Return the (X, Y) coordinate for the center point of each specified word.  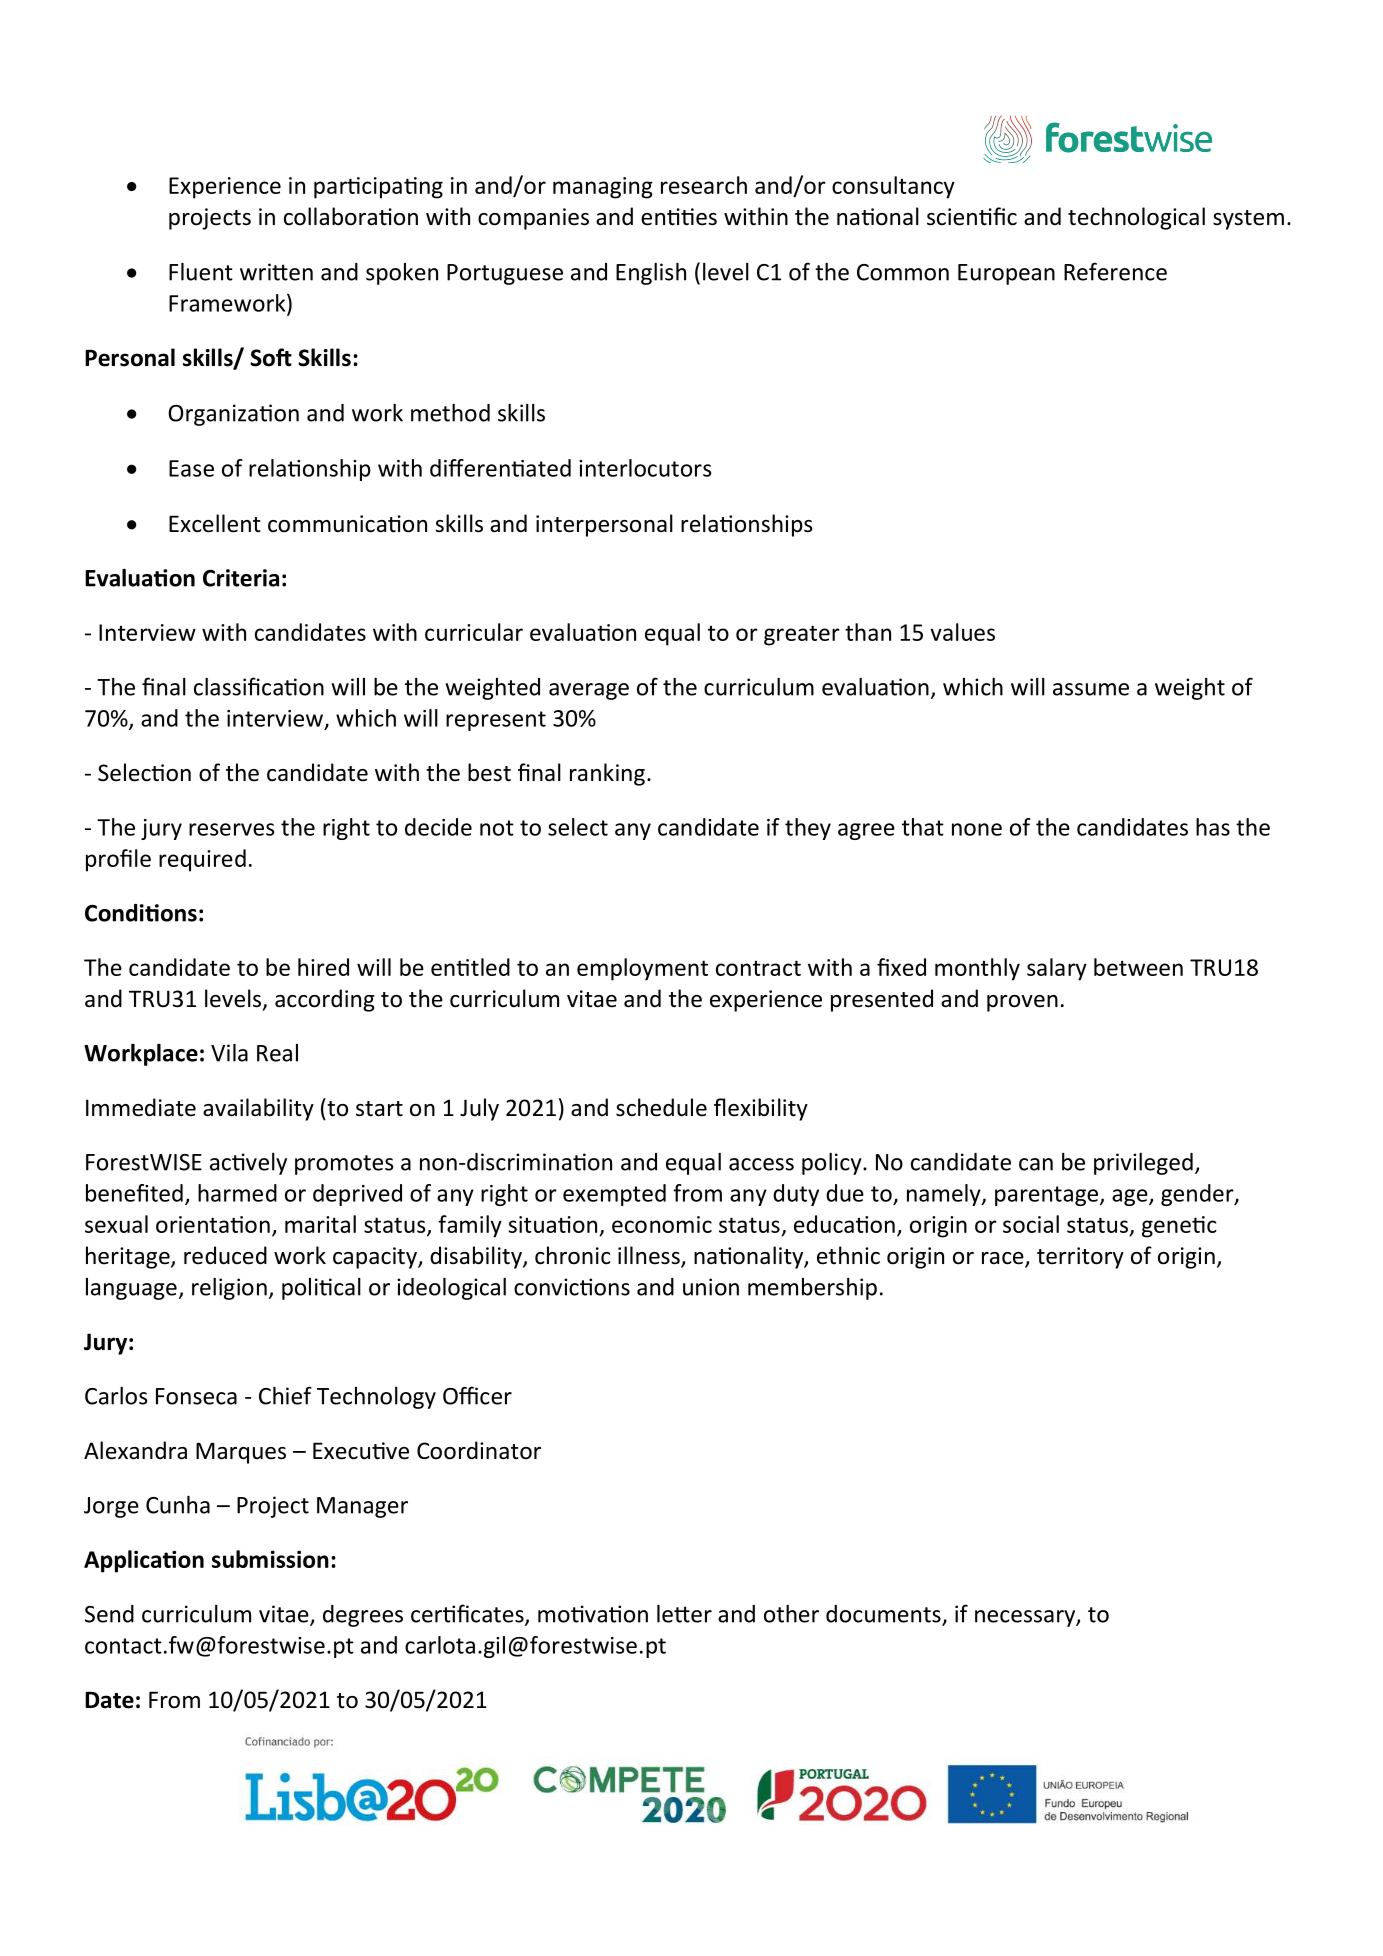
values (962, 632)
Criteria (241, 578)
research (704, 185)
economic (662, 1224)
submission (270, 1559)
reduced (225, 1255)
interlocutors (645, 468)
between (1138, 967)
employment (642, 969)
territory (1080, 1258)
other (791, 1614)
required (202, 860)
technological (1136, 218)
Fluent (201, 272)
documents (884, 1615)
